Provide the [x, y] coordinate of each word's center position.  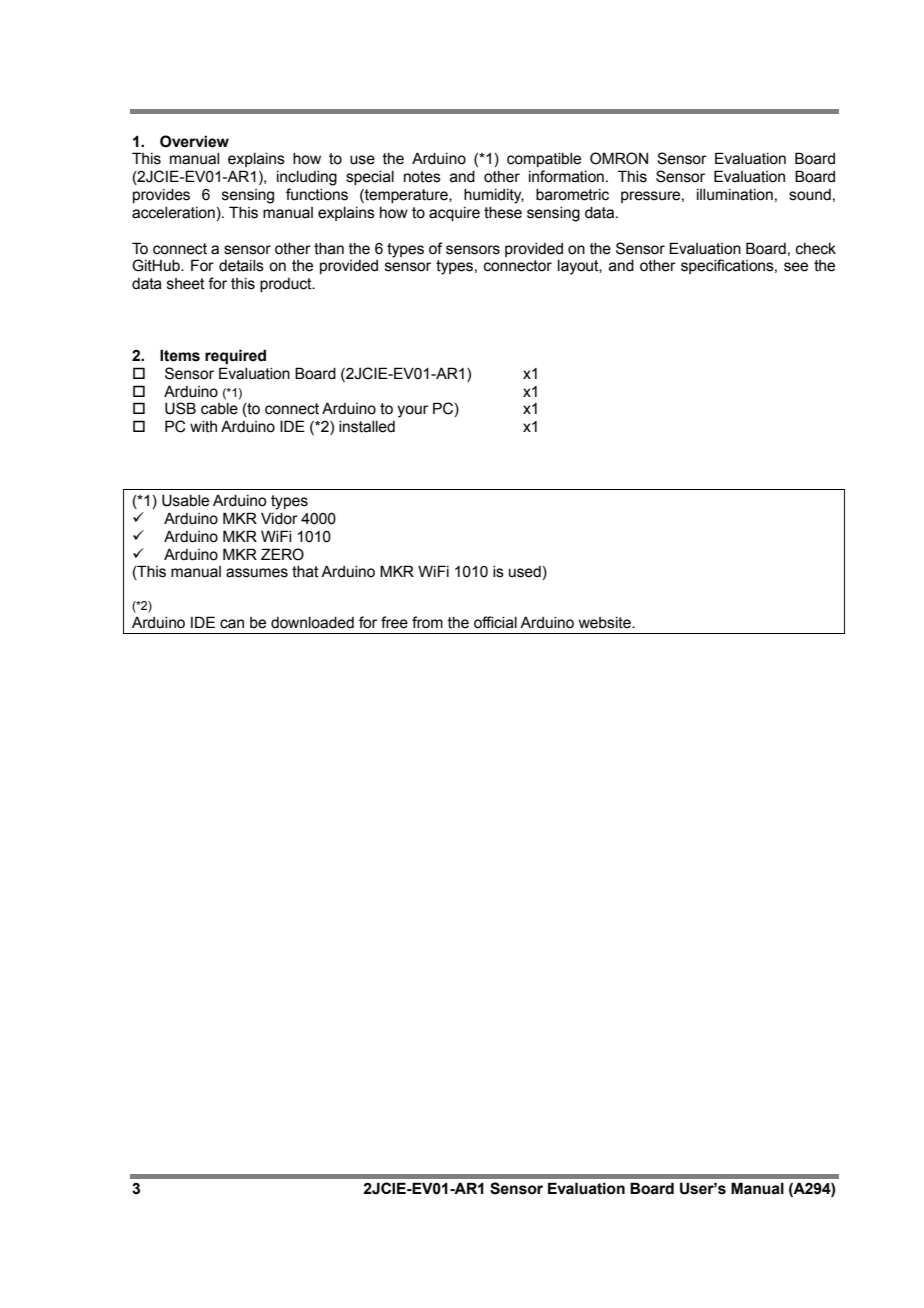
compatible [544, 160]
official [495, 622]
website [606, 623]
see [796, 267]
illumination [735, 195]
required [235, 356]
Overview [194, 141]
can [232, 624]
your [412, 411]
